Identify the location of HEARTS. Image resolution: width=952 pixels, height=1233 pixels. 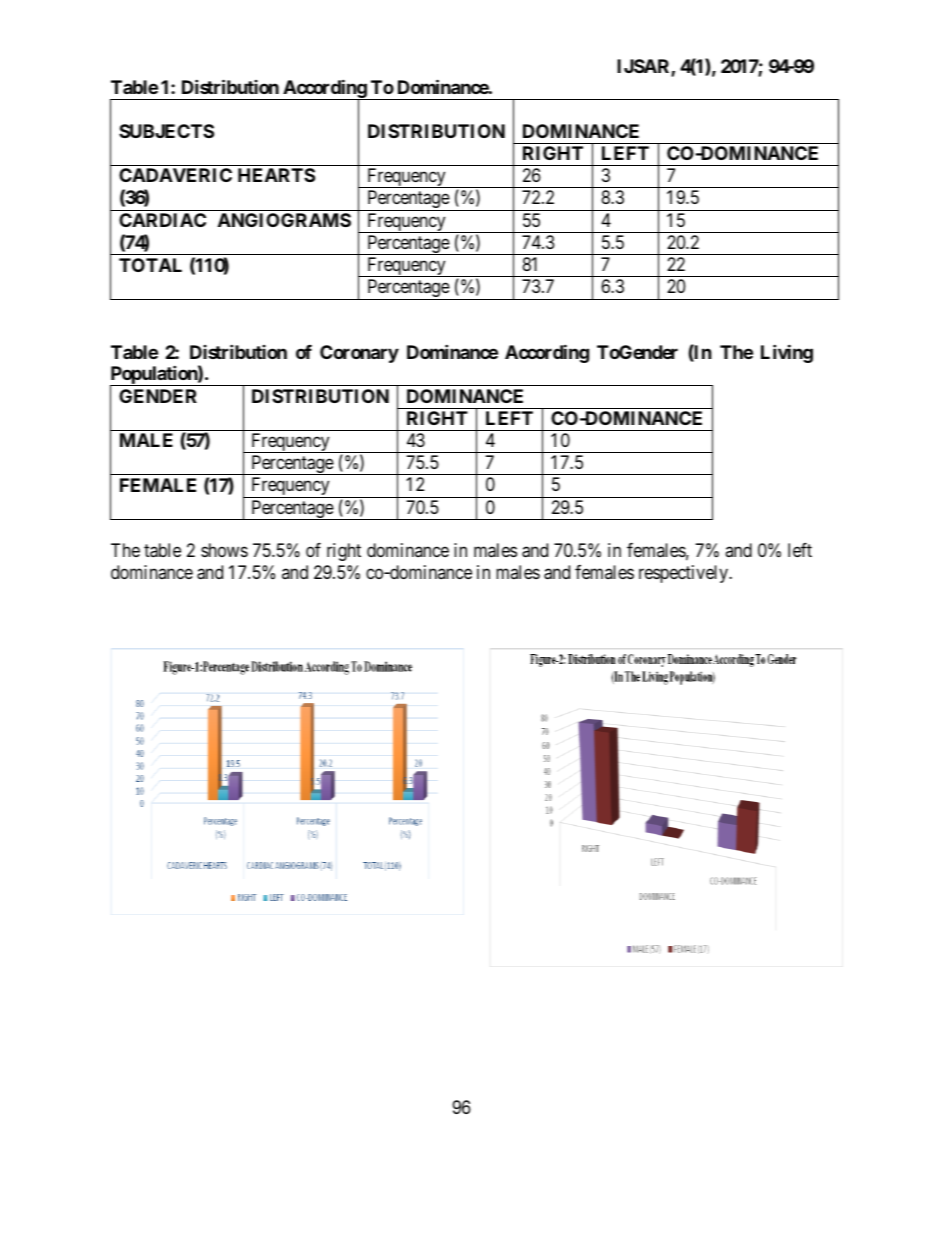
(276, 175).
